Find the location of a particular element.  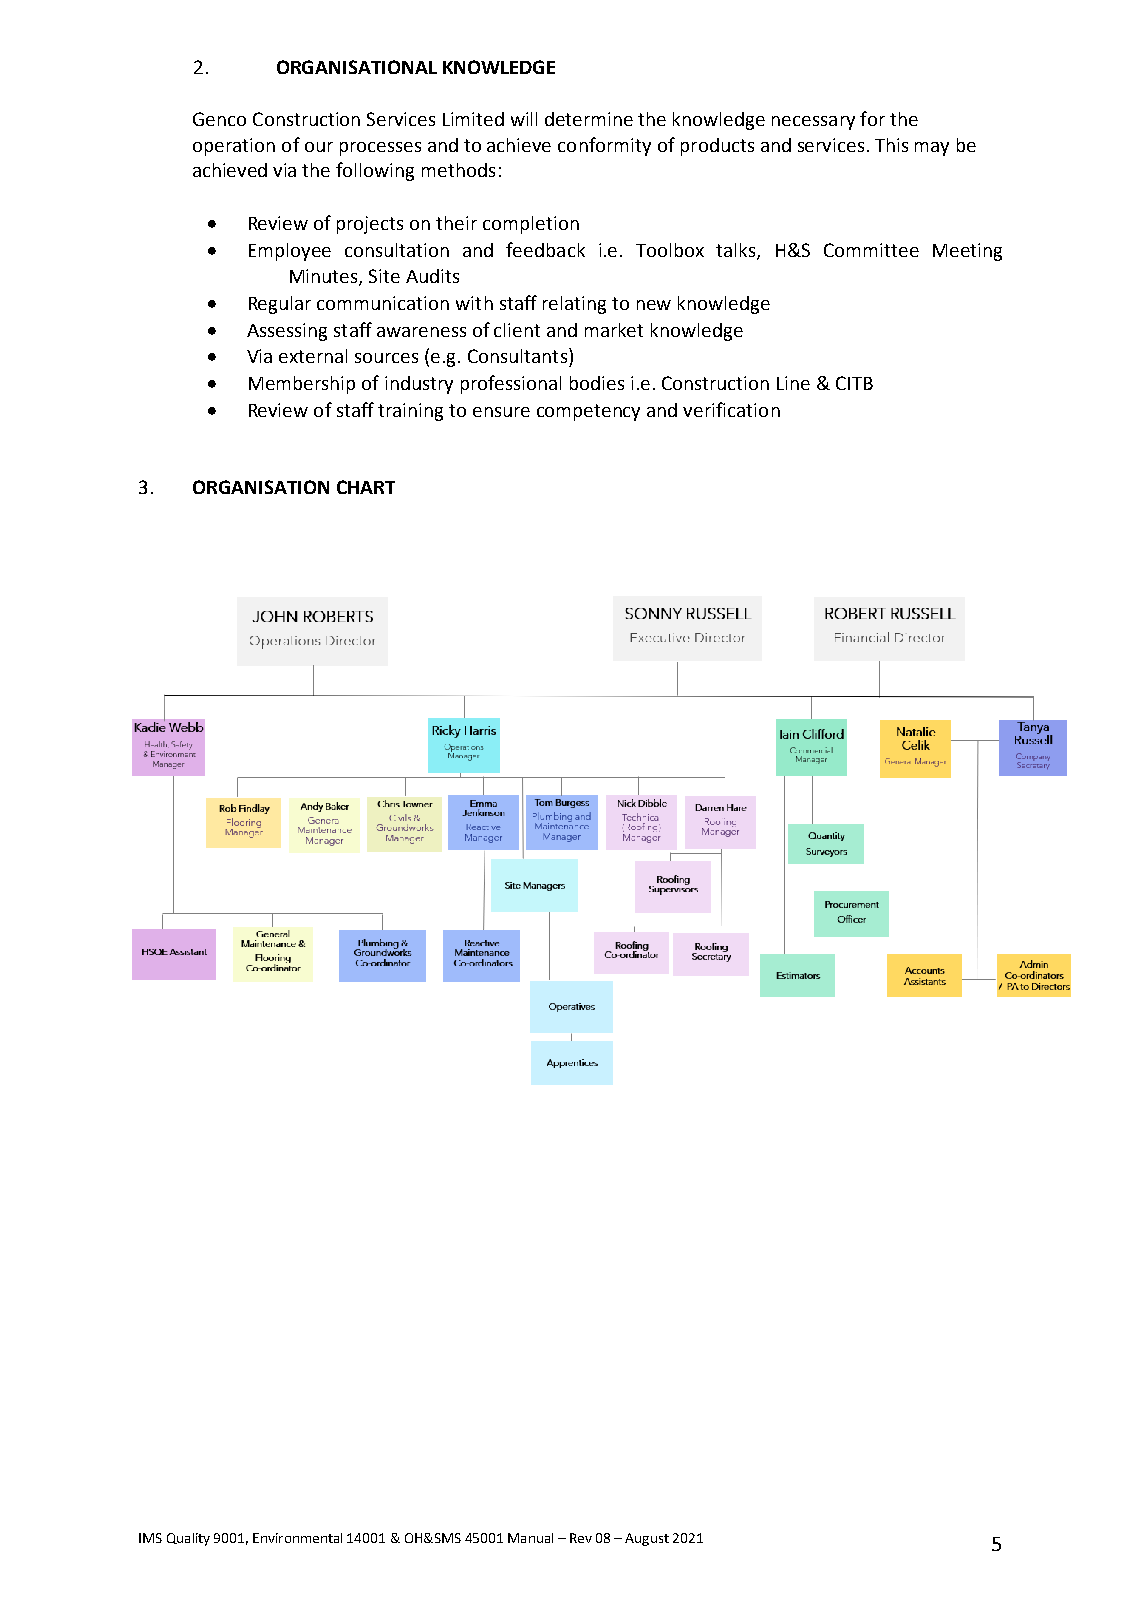

IMS is located at coordinates (150, 1538).
